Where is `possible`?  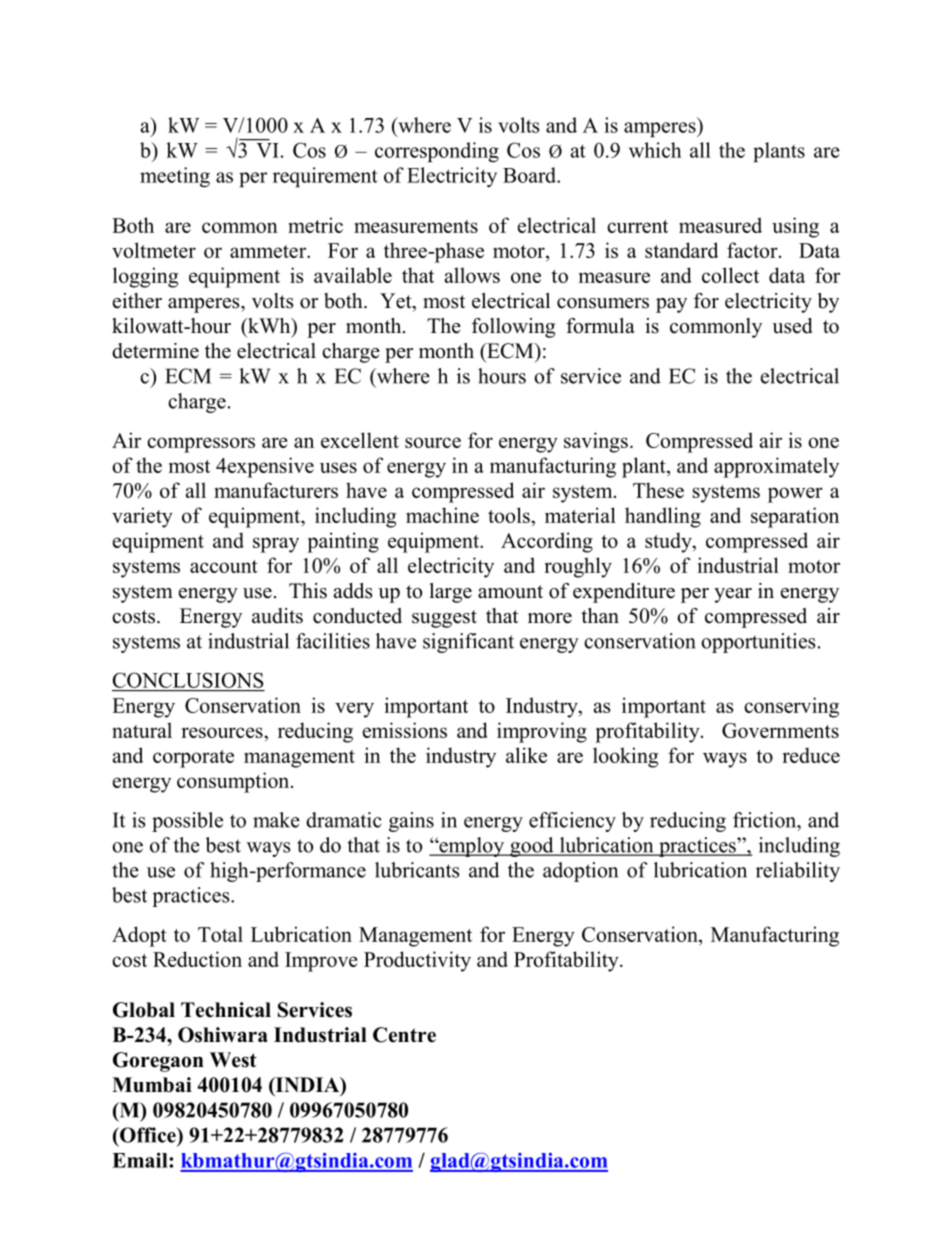
possible is located at coordinates (187, 822).
